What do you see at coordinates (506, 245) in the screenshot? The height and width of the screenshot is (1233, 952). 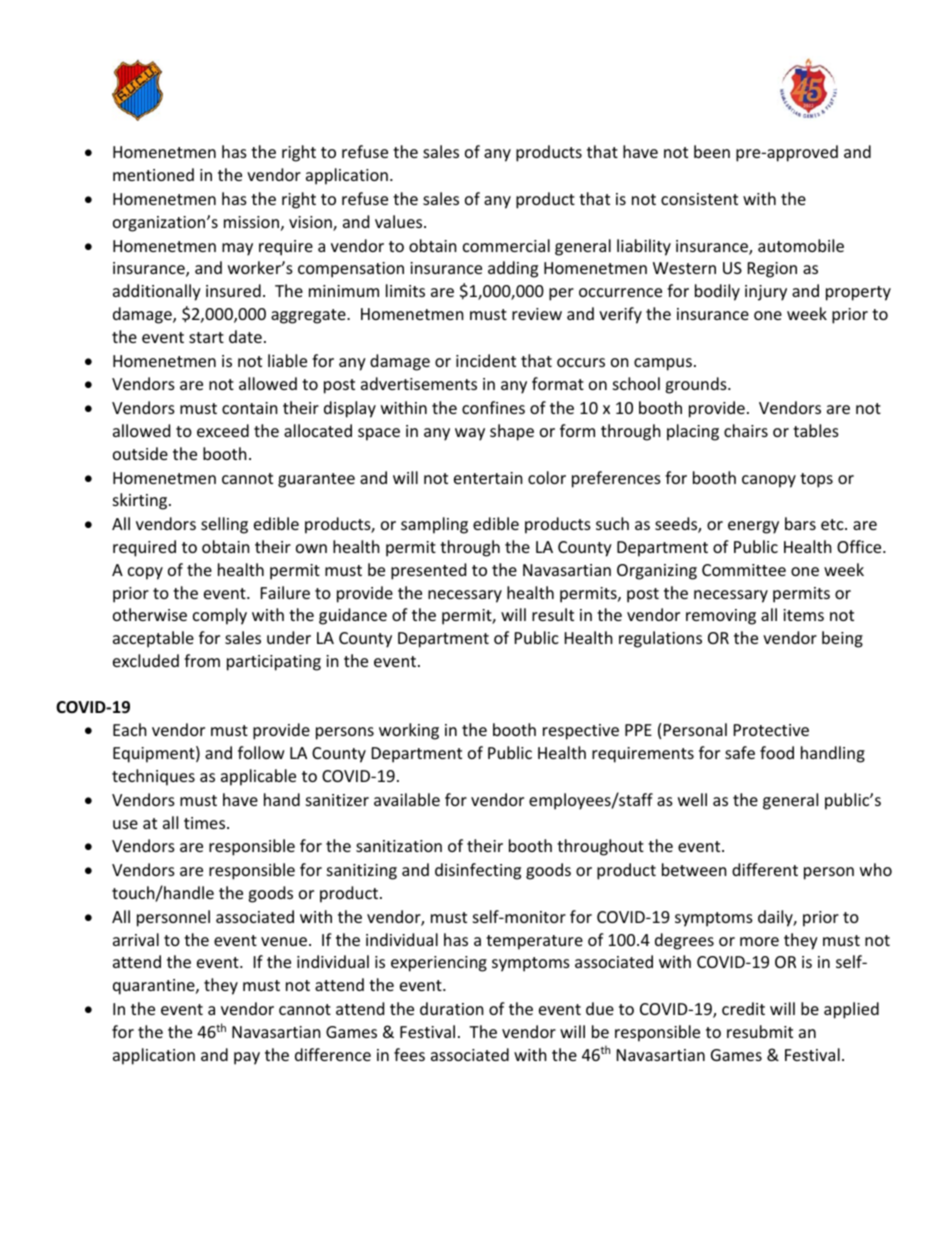 I see `commercial` at bounding box center [506, 245].
